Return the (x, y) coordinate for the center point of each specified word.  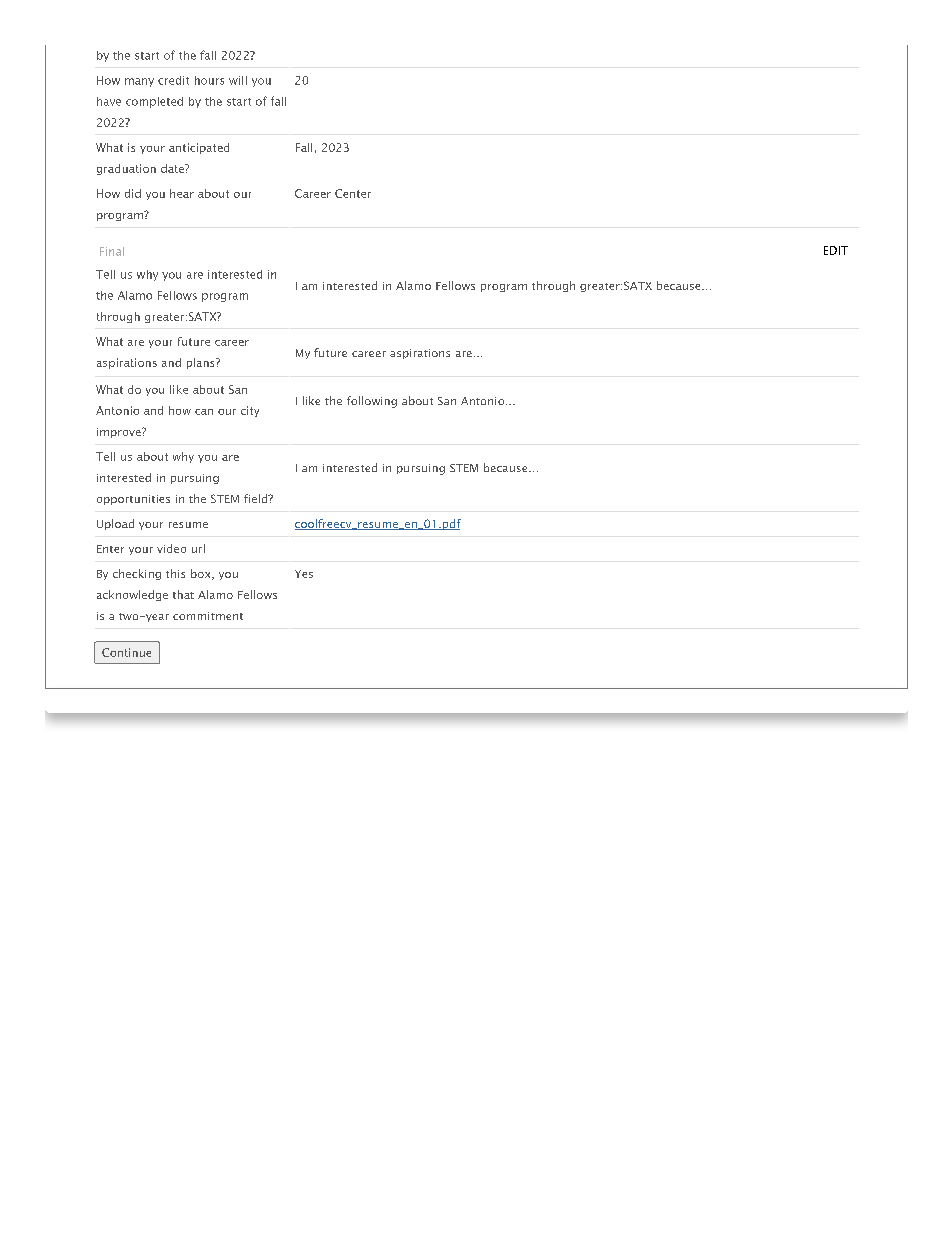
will (238, 80)
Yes (304, 574)
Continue (126, 652)
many (139, 82)
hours (209, 80)
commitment (208, 616)
